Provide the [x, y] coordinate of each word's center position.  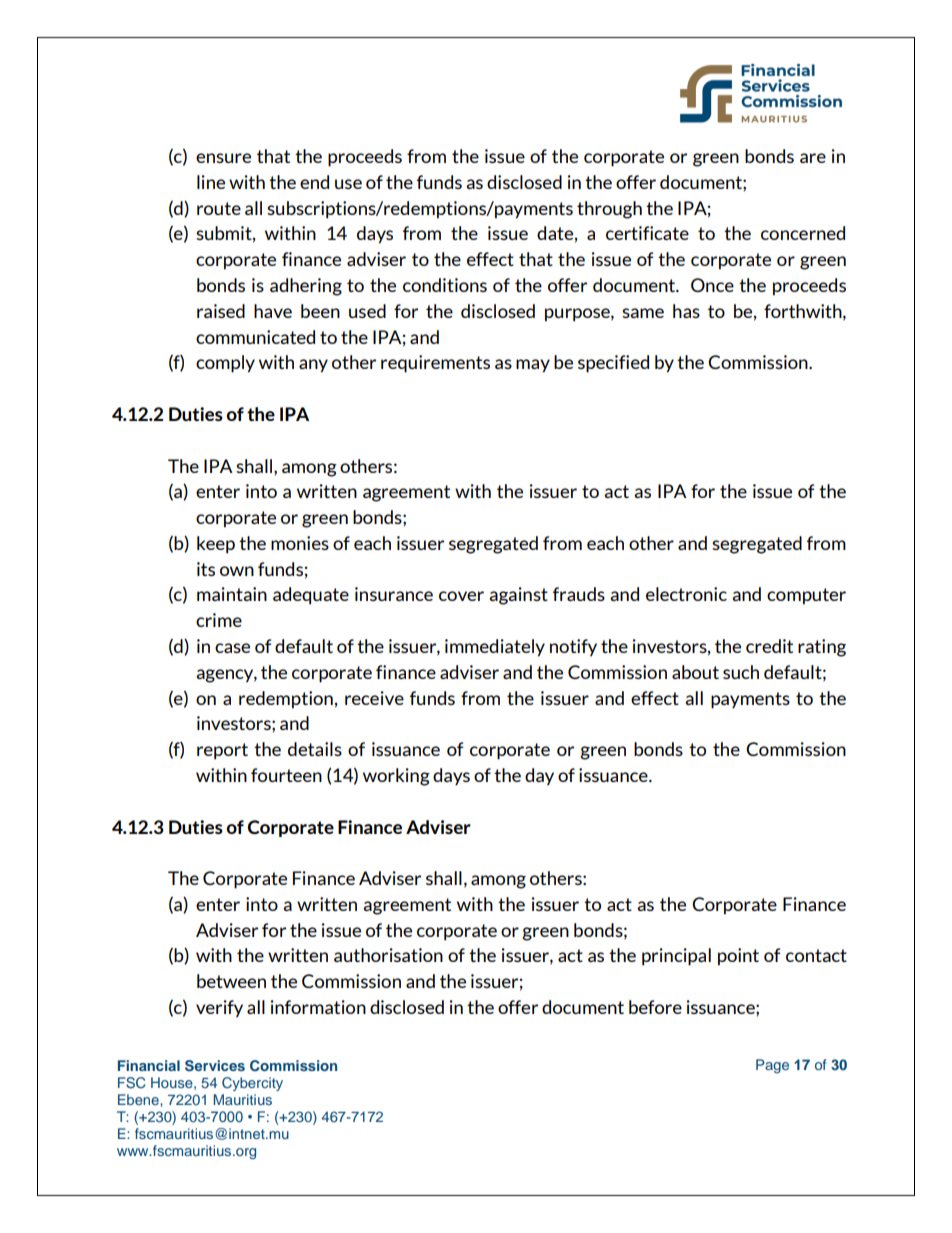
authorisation [388, 955]
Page [772, 1066]
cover [461, 596]
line [211, 182]
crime [219, 620]
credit [769, 646]
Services [215, 1066]
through [609, 210]
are [813, 158]
